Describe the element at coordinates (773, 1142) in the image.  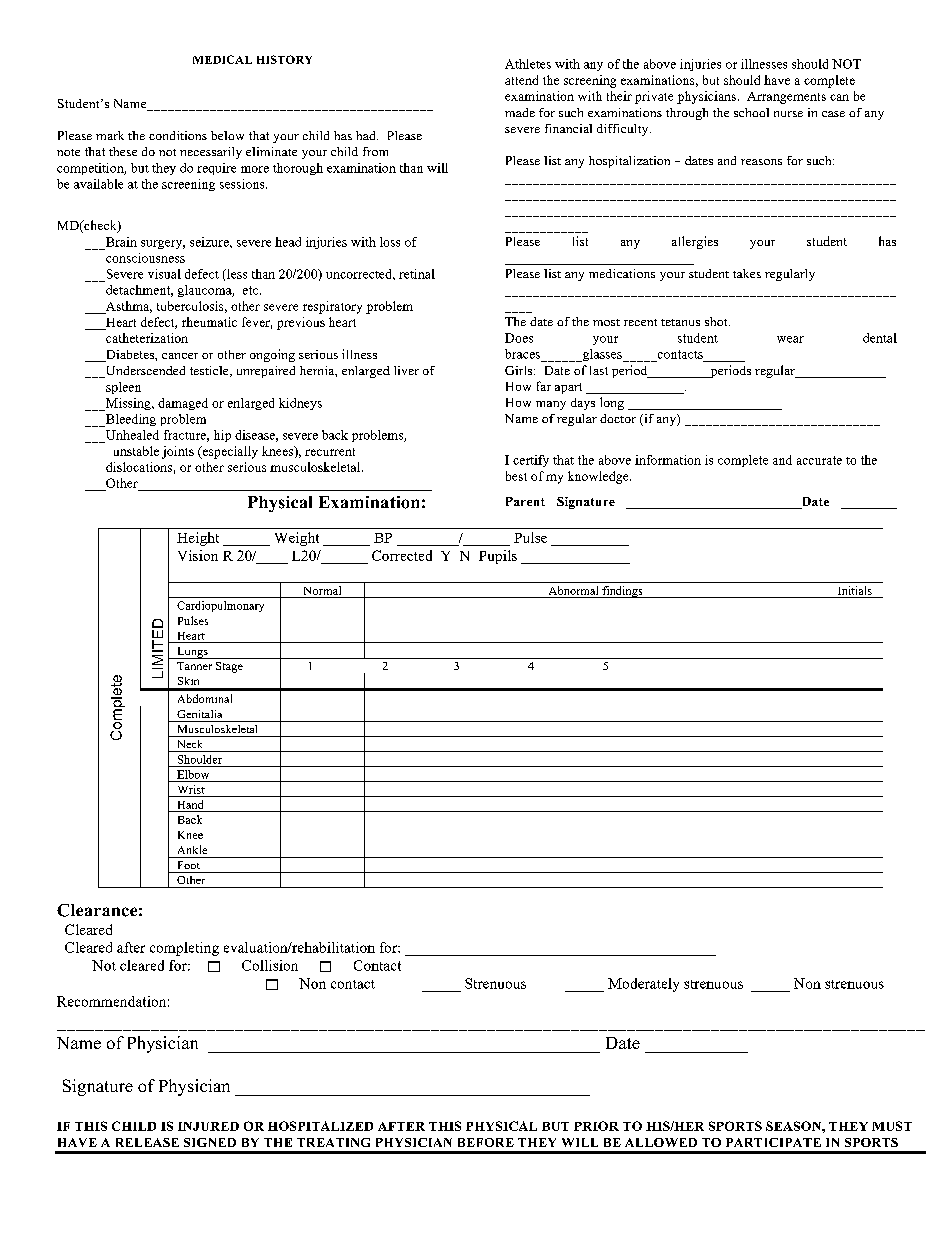
I see `PARTICIPATE` at that location.
